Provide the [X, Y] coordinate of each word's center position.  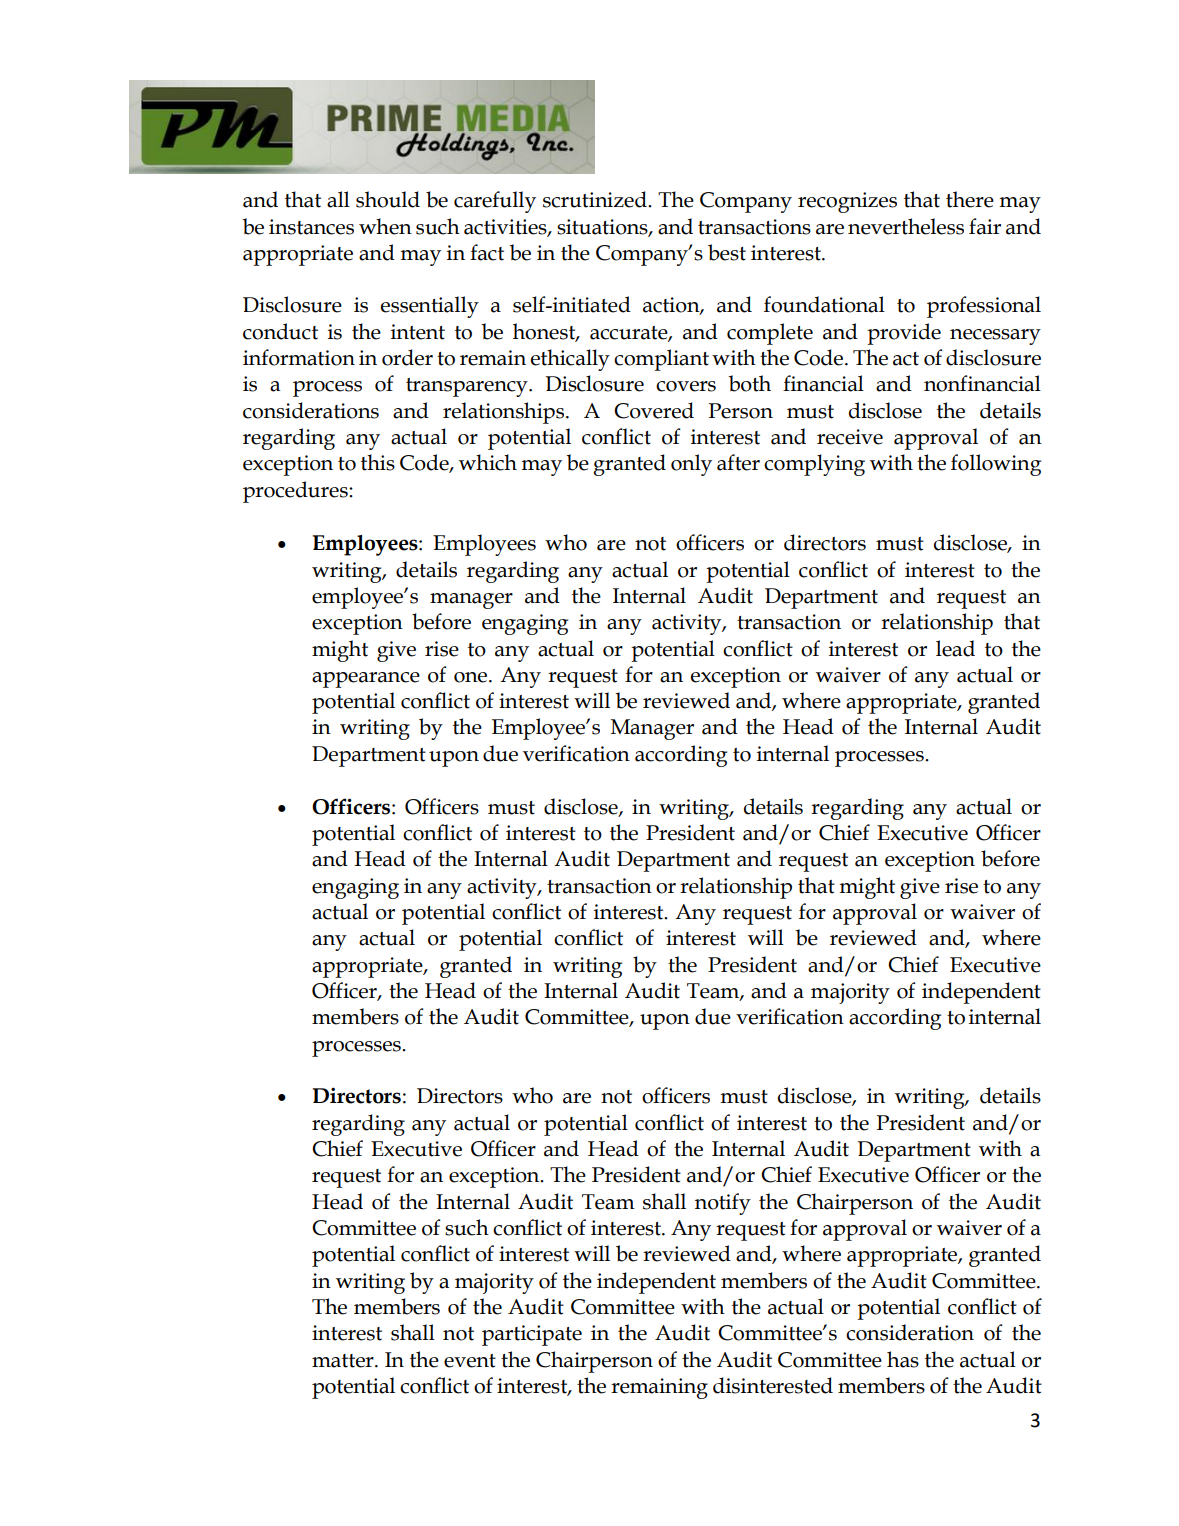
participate [532, 1335]
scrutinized [596, 199]
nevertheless [906, 226]
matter [344, 1361]
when [385, 226]
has [903, 1359]
